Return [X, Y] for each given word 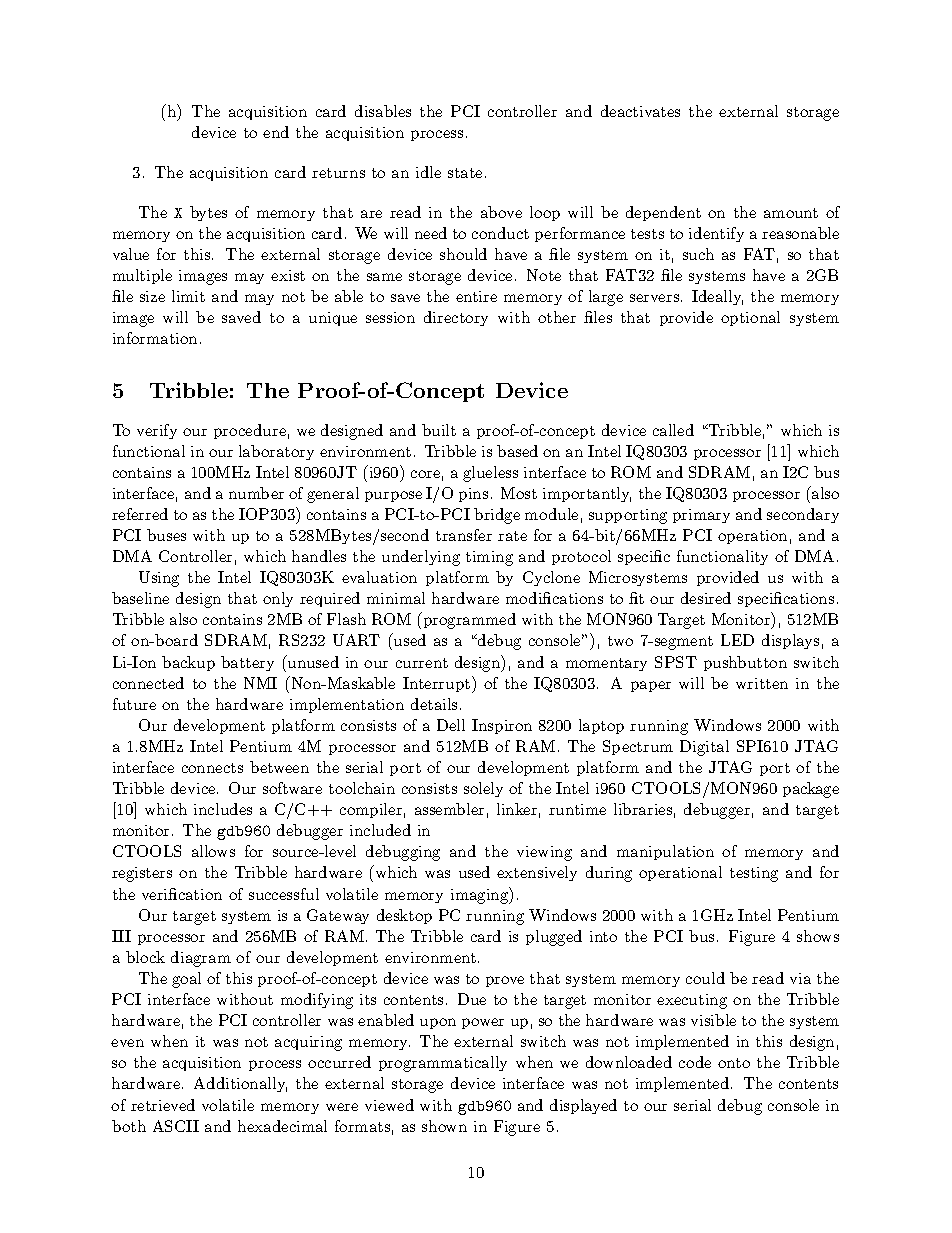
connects [212, 768]
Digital [704, 748]
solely [483, 789]
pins [473, 495]
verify [157, 431]
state [465, 173]
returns [338, 173]
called [673, 430]
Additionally [240, 1084]
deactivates [640, 111]
